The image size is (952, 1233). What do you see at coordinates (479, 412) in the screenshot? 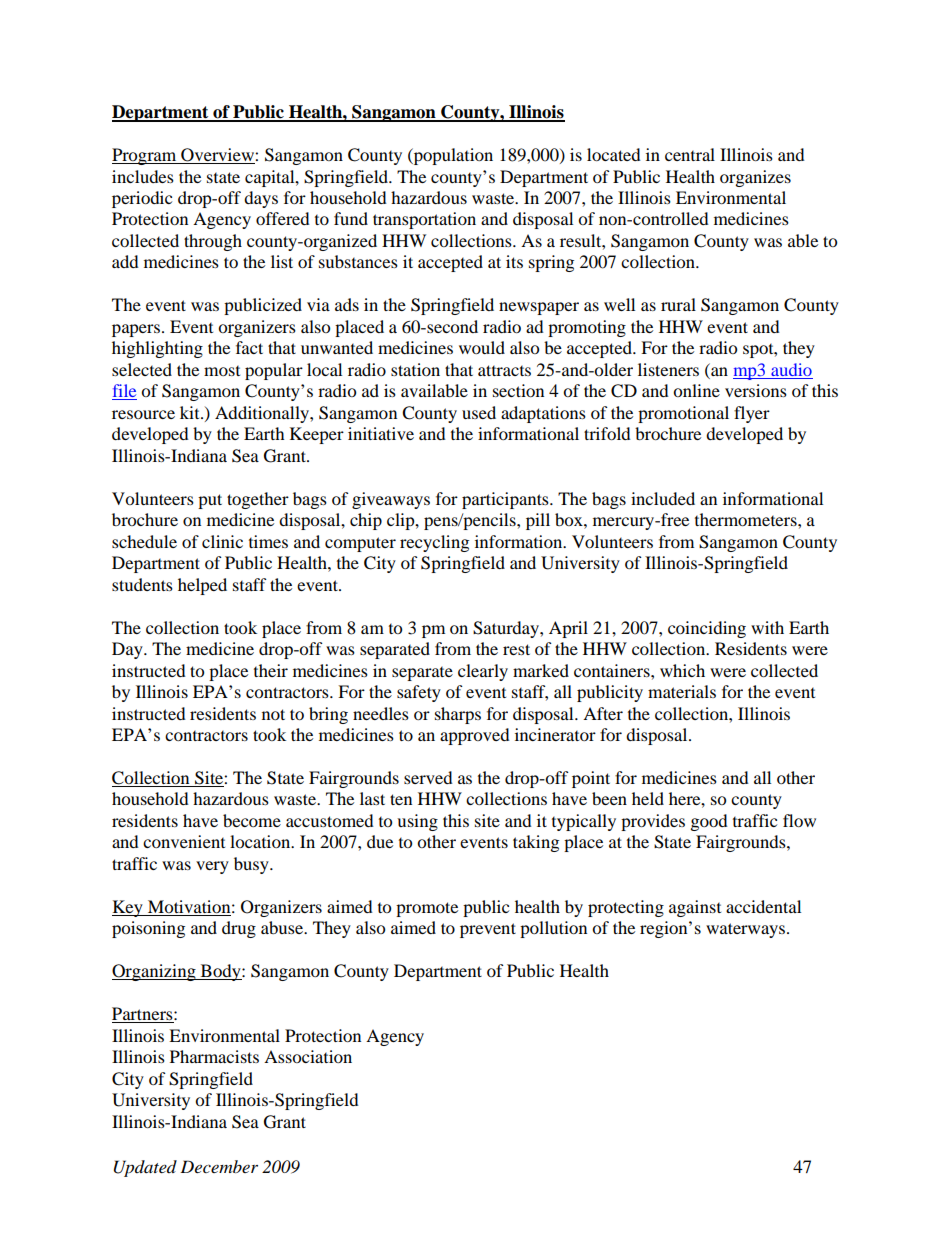
I see `used` at bounding box center [479, 412].
